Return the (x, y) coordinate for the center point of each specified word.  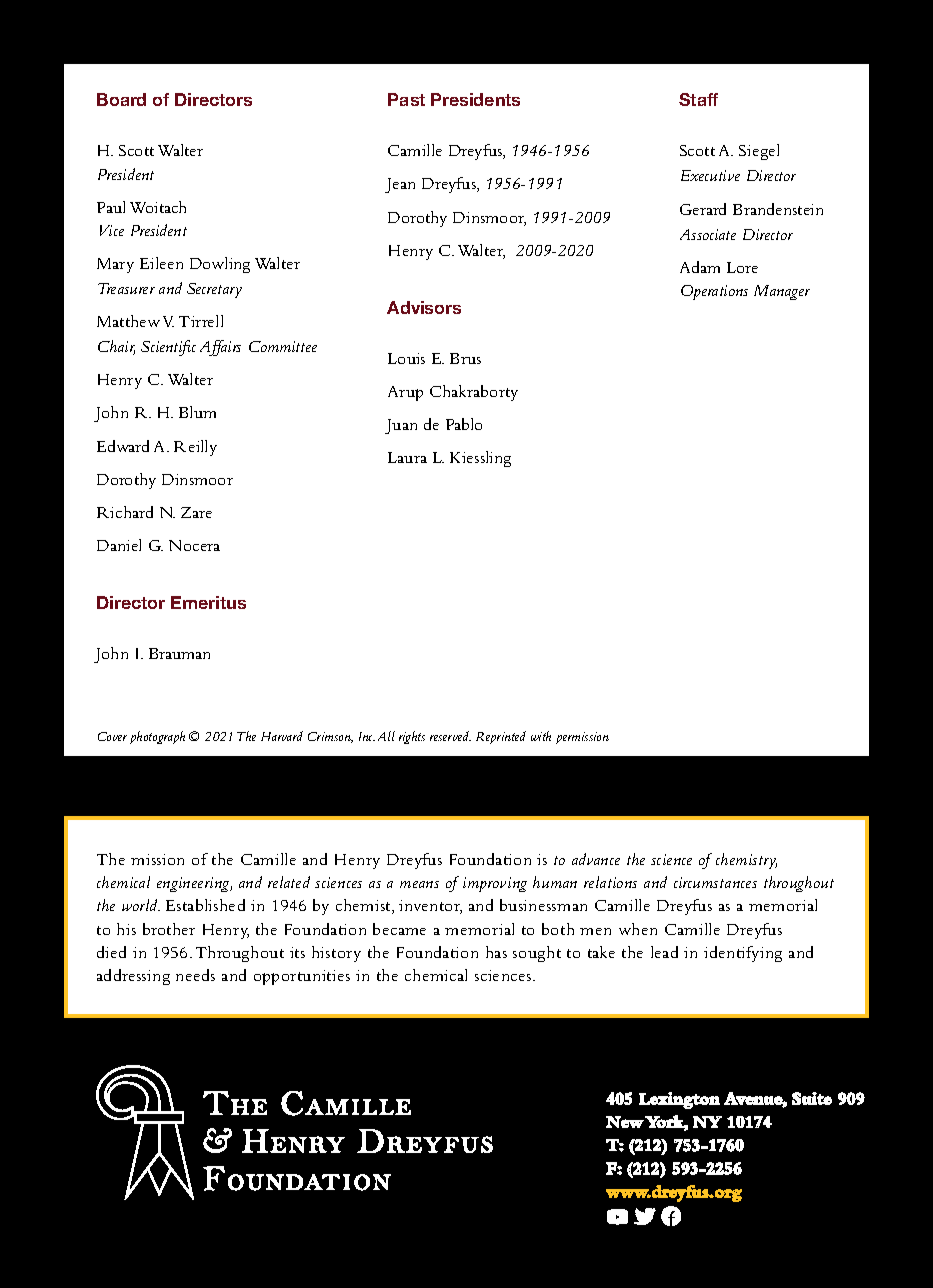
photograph (157, 737)
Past (406, 99)
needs (195, 975)
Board (121, 99)
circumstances (715, 882)
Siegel (759, 152)
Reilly (195, 448)
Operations (714, 292)
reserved (450, 736)
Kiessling (480, 459)
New (625, 1122)
